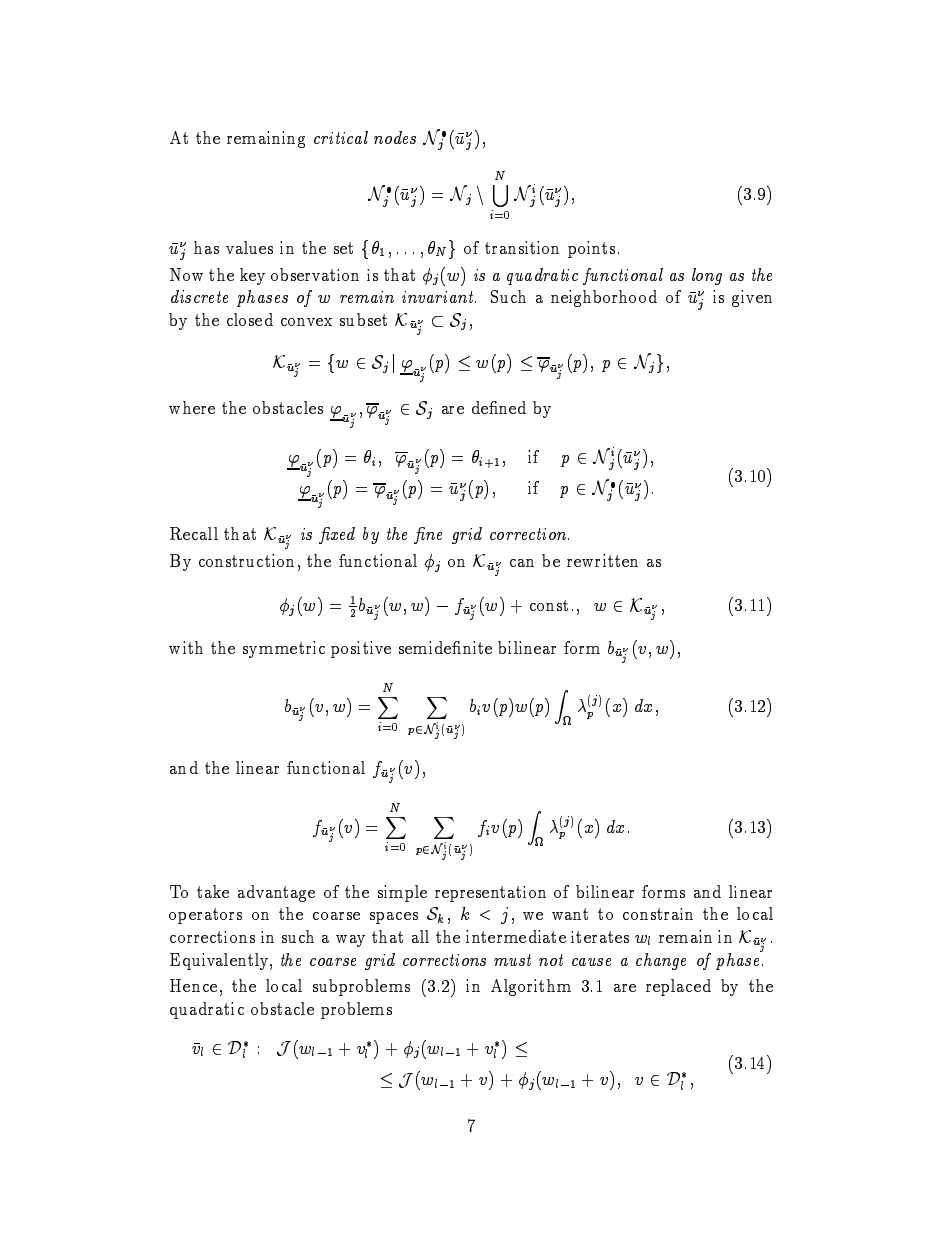 The image size is (952, 1233). What do you see at coordinates (522, 563) in the page?
I see `can` at bounding box center [522, 563].
